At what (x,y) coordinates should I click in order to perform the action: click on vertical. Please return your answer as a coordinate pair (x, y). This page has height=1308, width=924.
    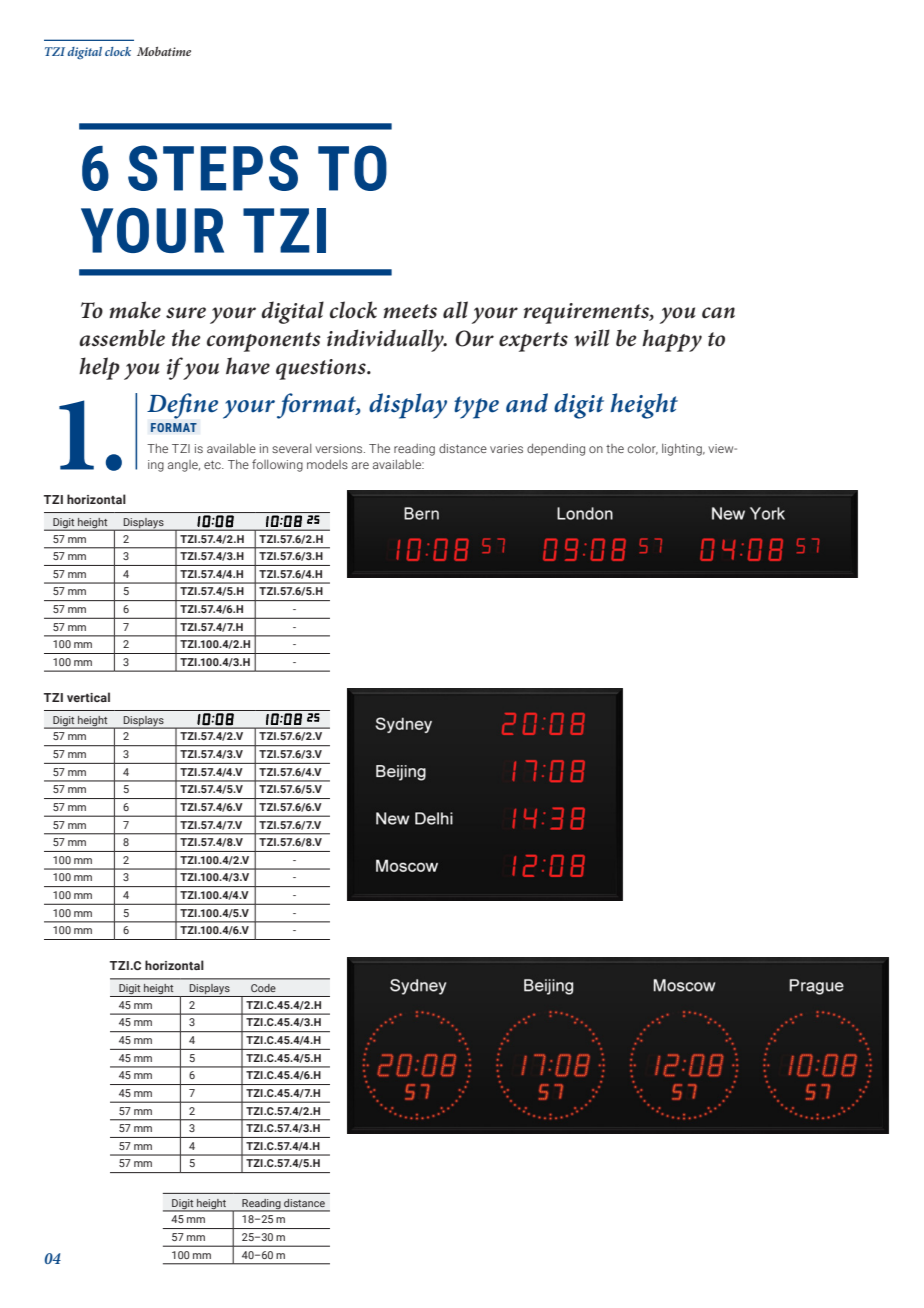
    Looking at the image, I should click on (88, 697).
